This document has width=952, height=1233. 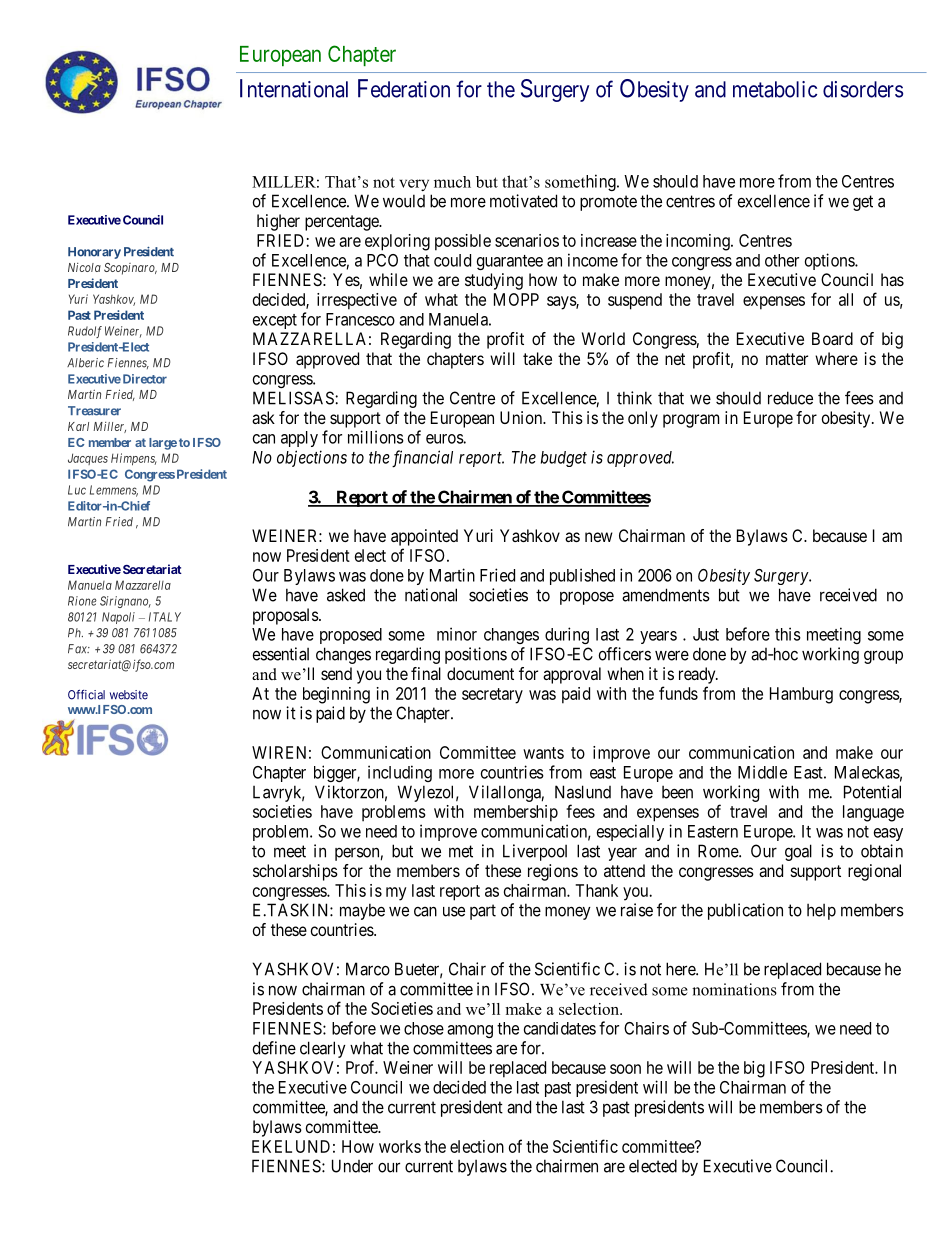 I want to click on much, so click(x=452, y=182).
